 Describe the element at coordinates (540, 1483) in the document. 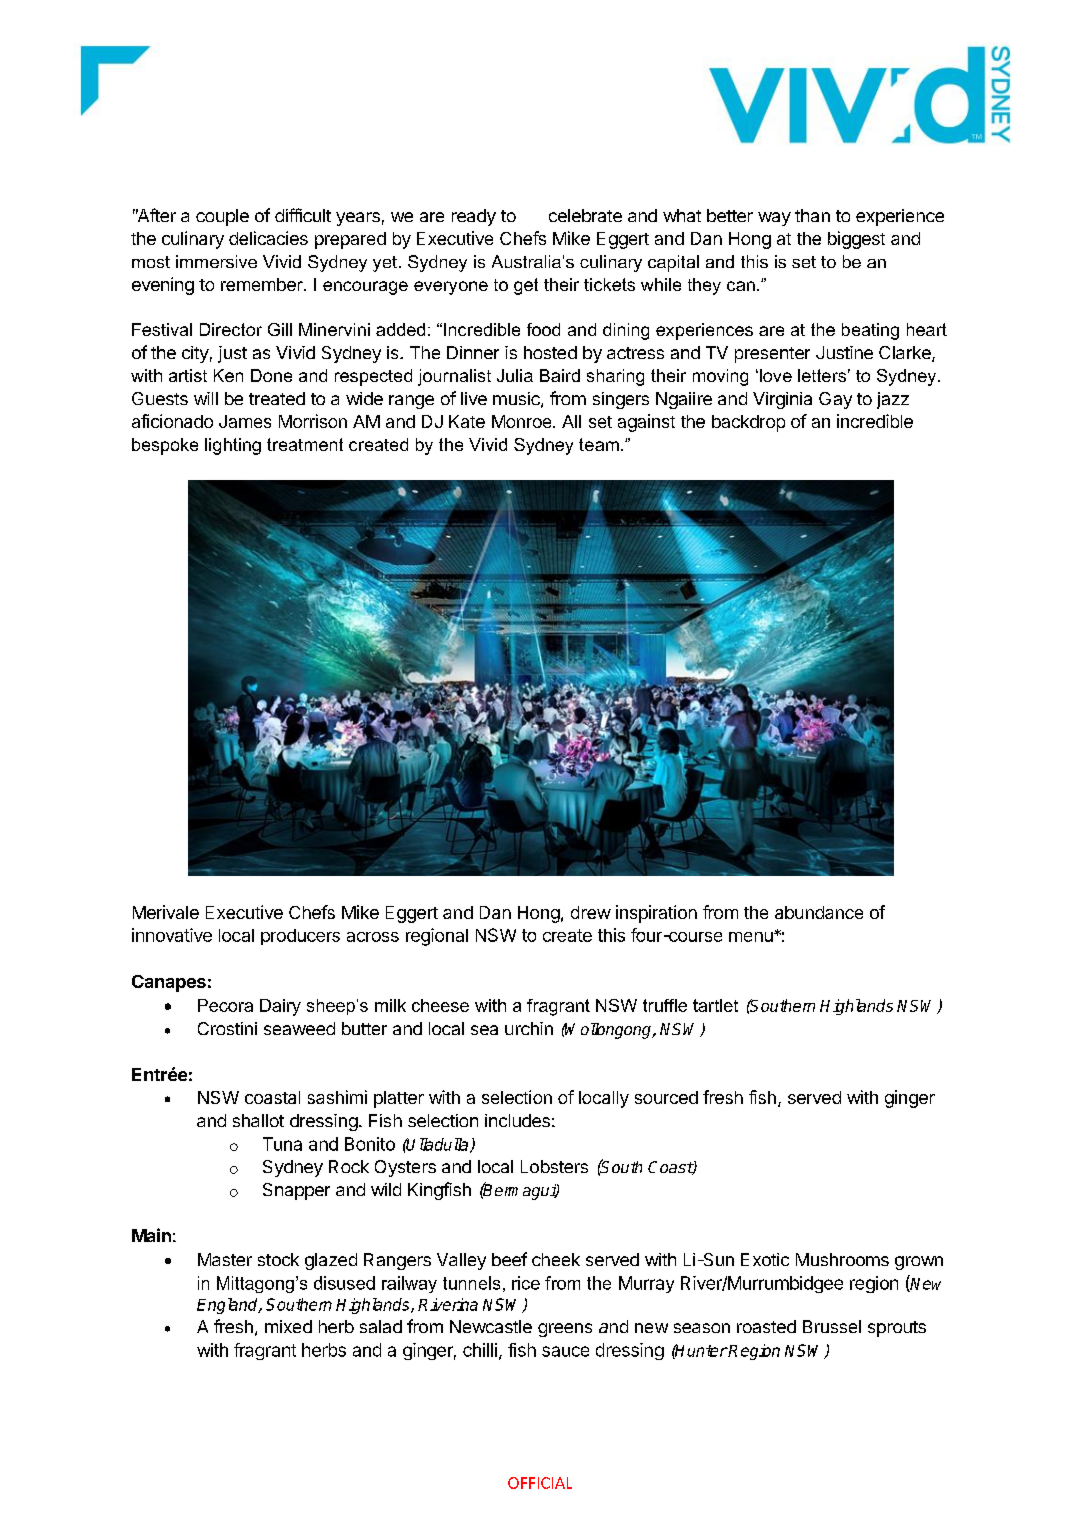

I see `OFFICIAL` at that location.
